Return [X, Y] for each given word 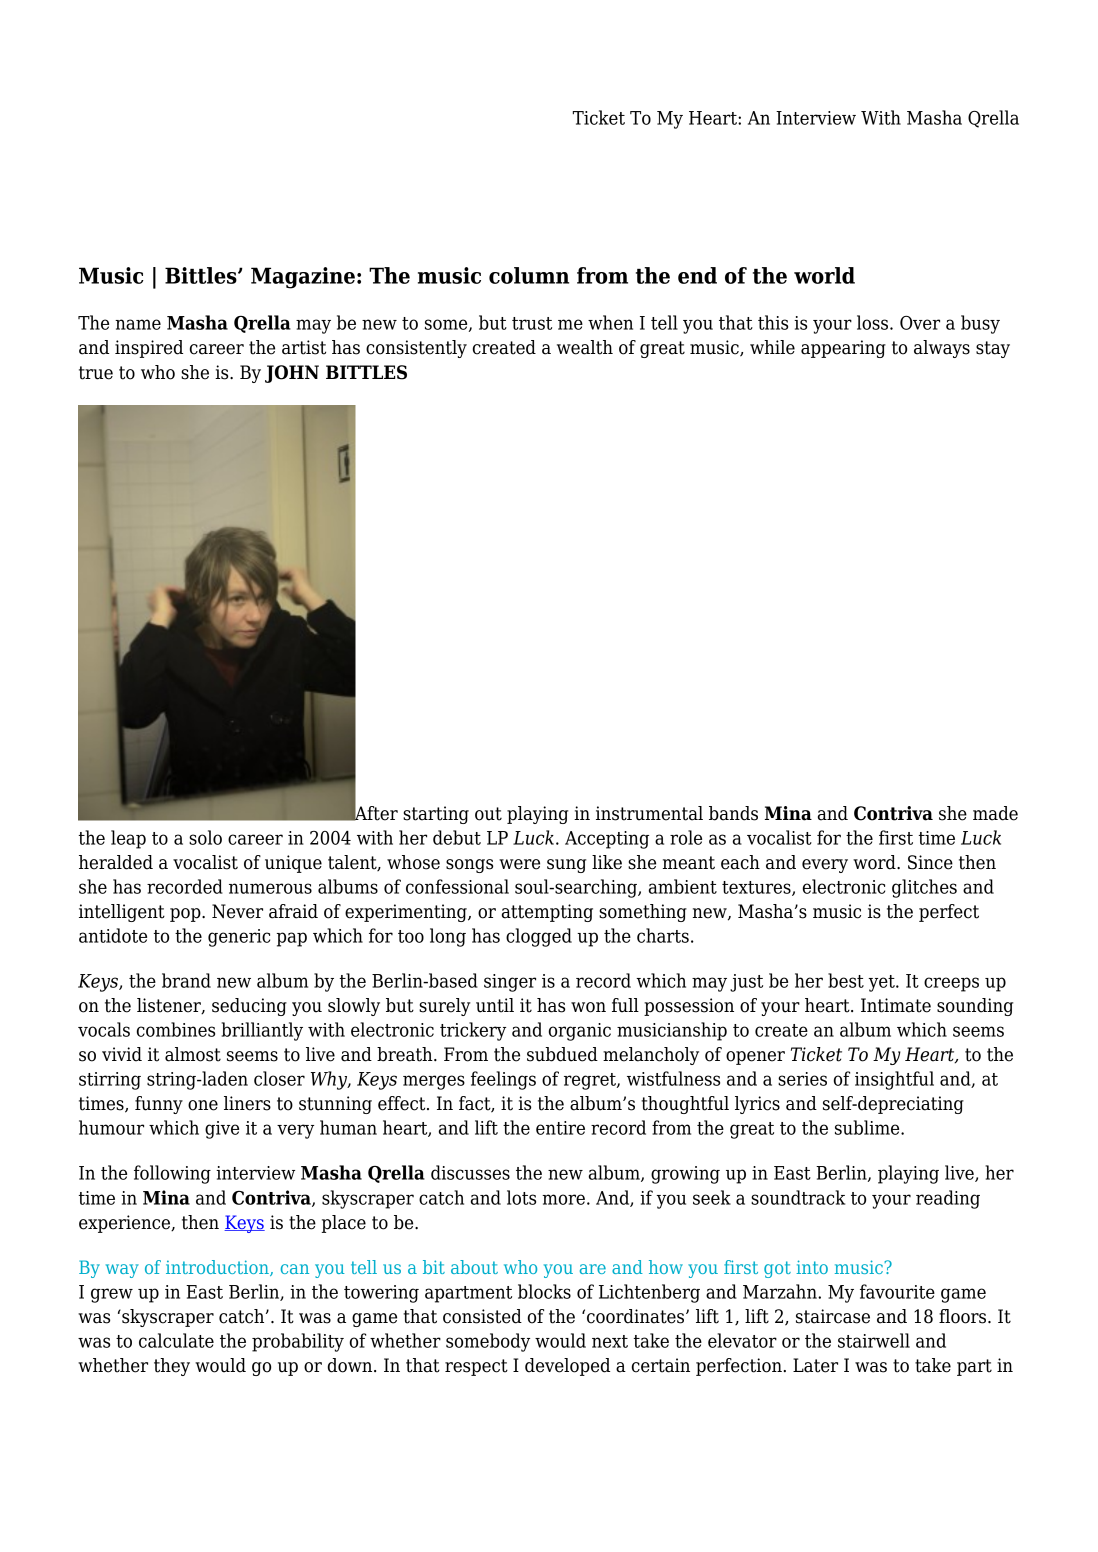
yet [882, 983]
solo [205, 837]
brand [186, 980]
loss [874, 322]
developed [567, 1367]
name [138, 324]
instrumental [649, 813]
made [995, 813]
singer [510, 983]
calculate [176, 1340]
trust [532, 323]
